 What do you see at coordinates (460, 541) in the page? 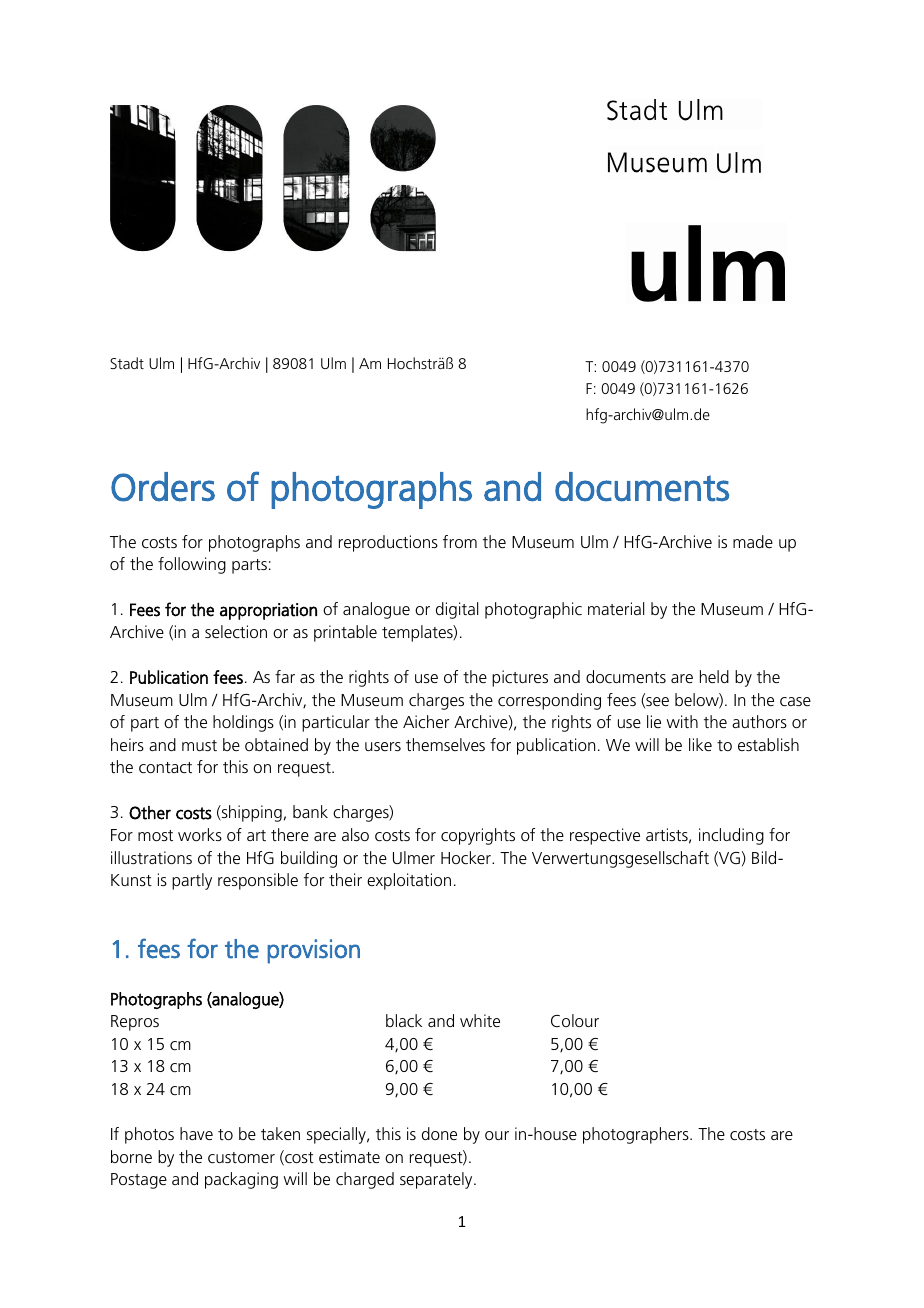
I see `from` at bounding box center [460, 541].
